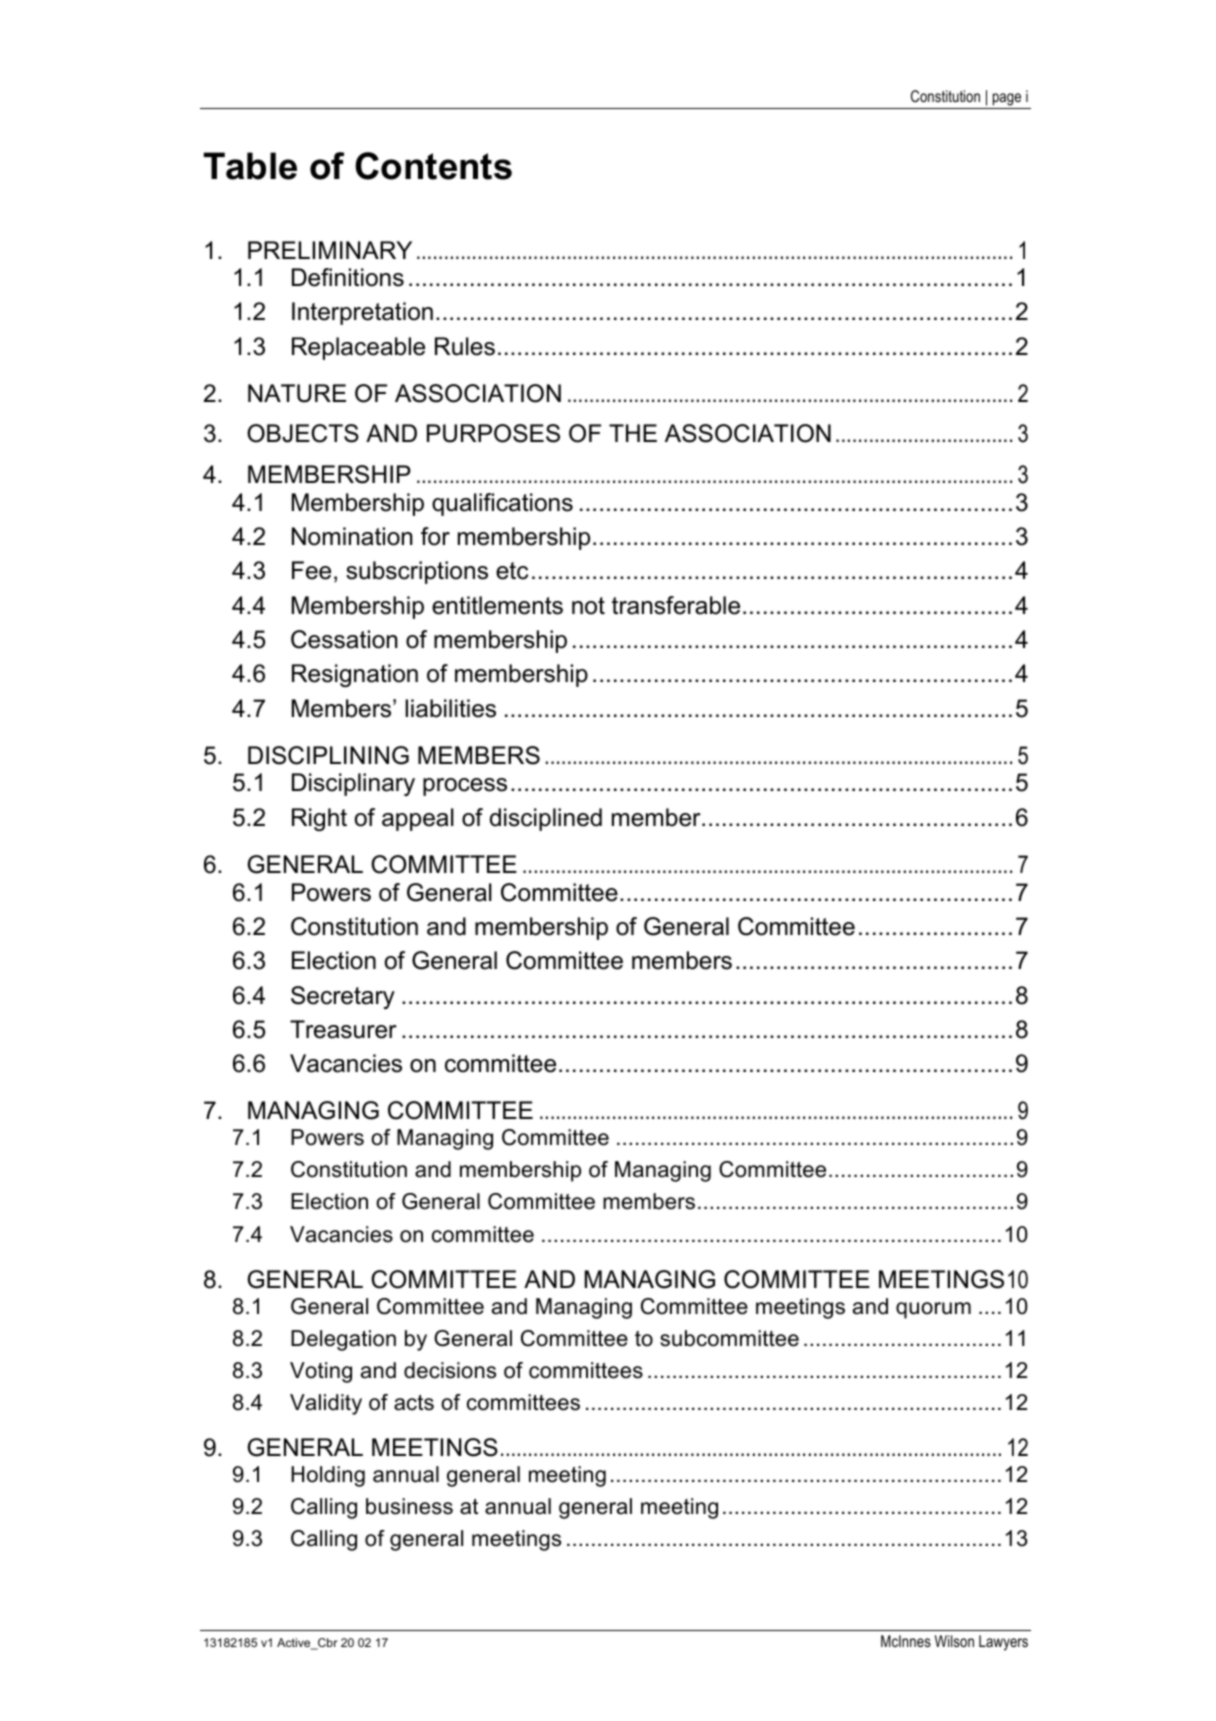 This page has width=1216, height=1721. I want to click on business, so click(409, 1506).
